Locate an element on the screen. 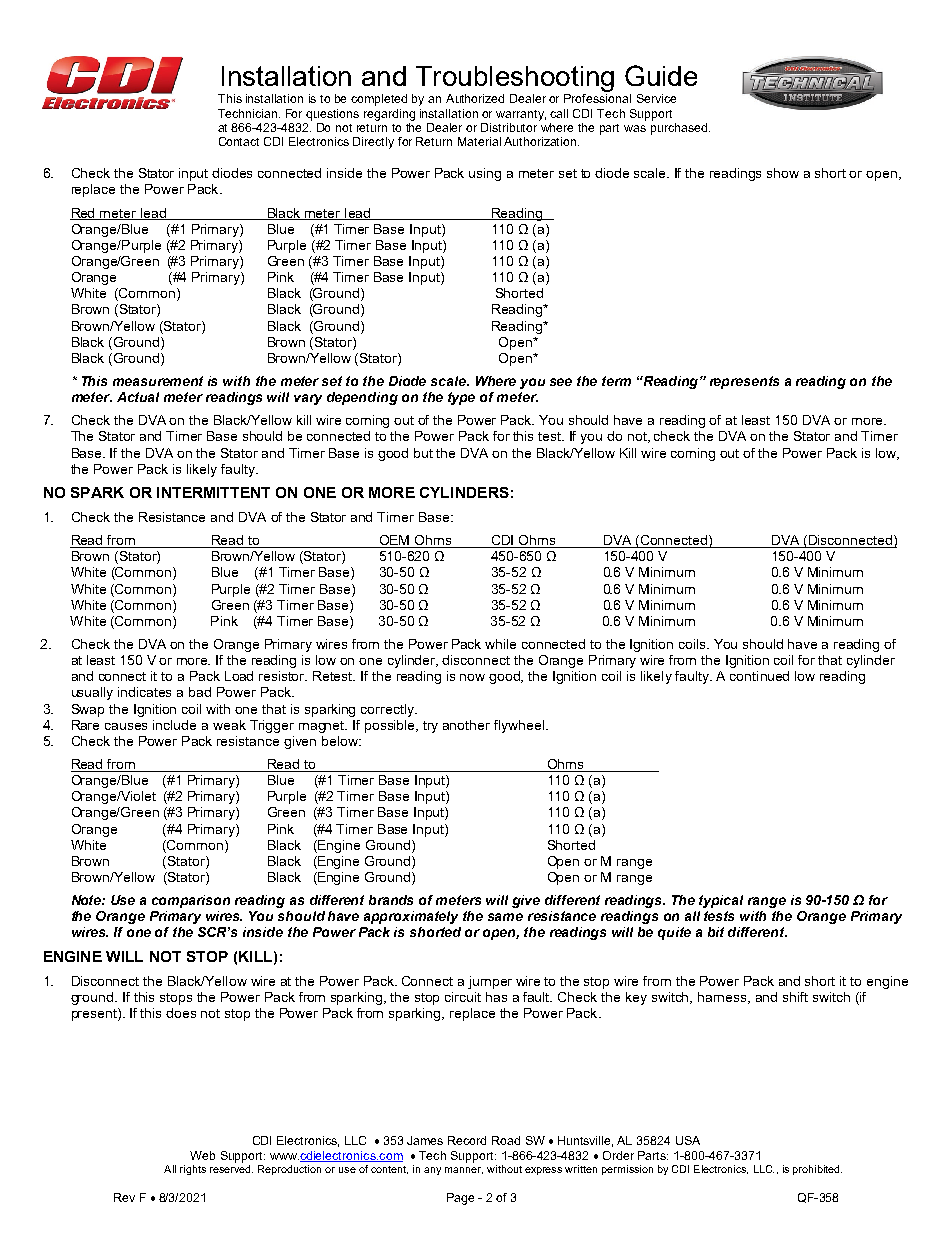  Authorized is located at coordinates (475, 98).
